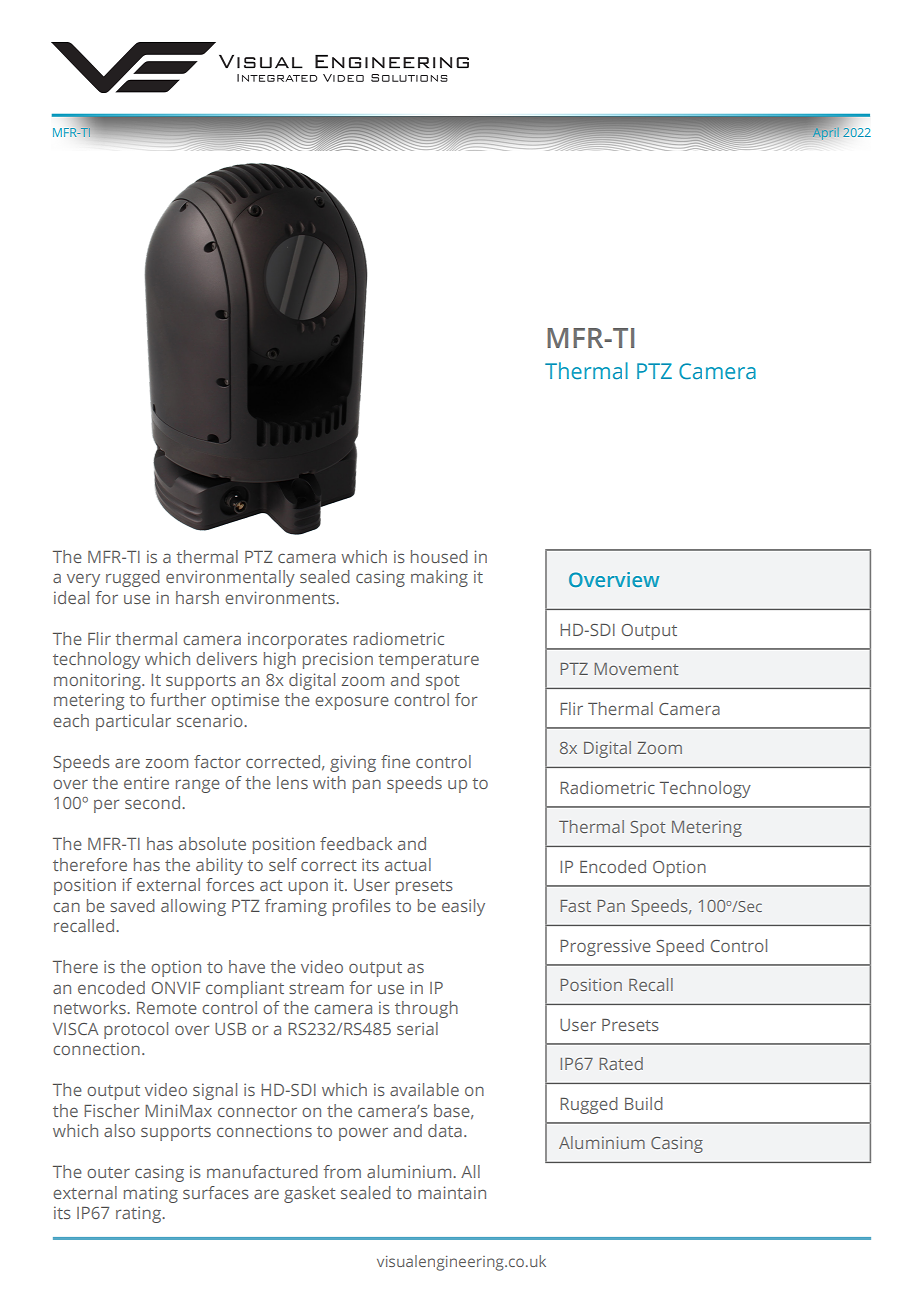 Image resolution: width=924 pixels, height=1308 pixels. I want to click on protocol, so click(136, 1030).
